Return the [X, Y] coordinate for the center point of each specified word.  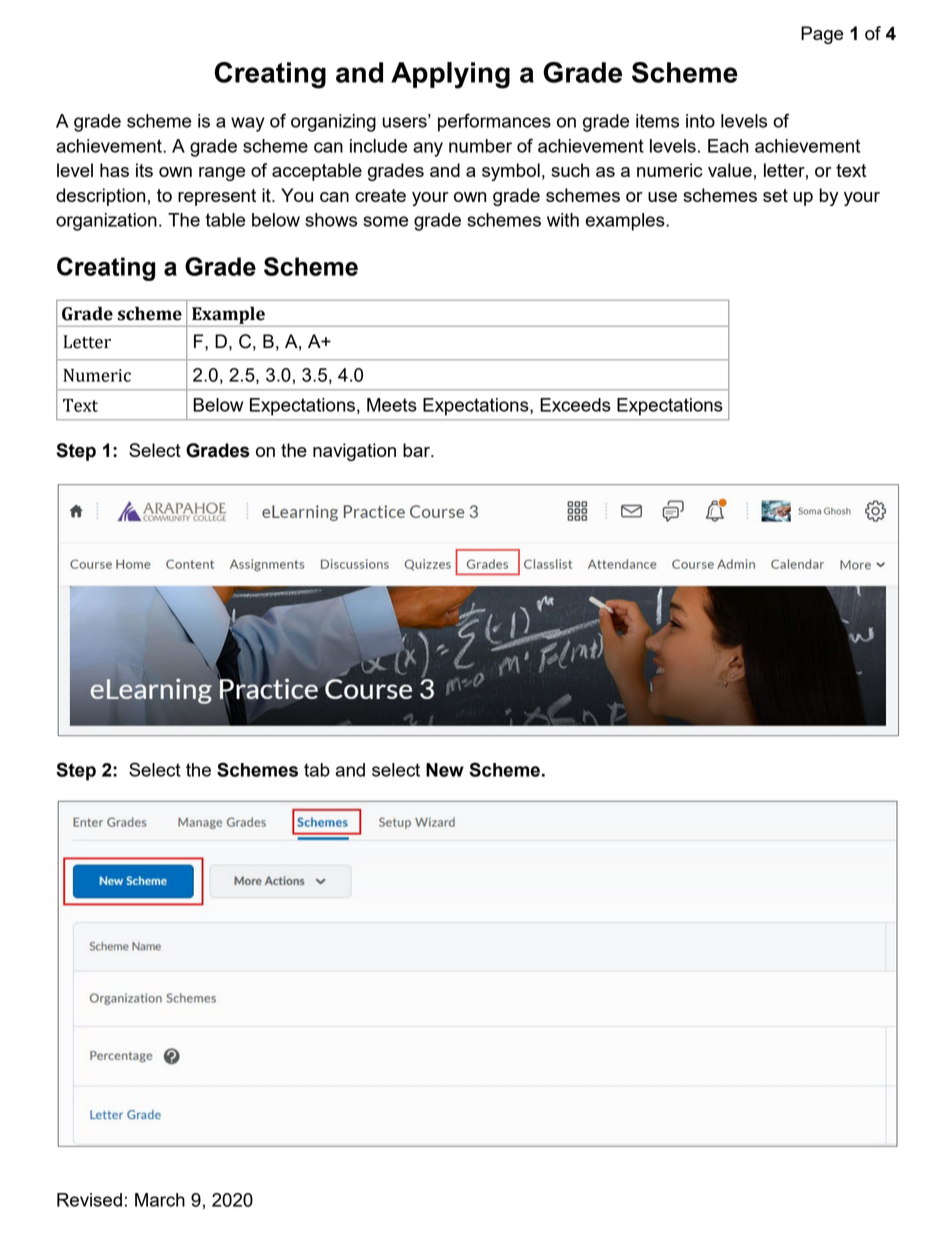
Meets [392, 405]
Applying [450, 75]
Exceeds [575, 405]
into [700, 121]
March [160, 1200]
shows [331, 220]
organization [106, 222]
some [385, 221]
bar [417, 450]
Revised [89, 1200]
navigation [354, 452]
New [445, 770]
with [563, 220]
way [248, 124]
